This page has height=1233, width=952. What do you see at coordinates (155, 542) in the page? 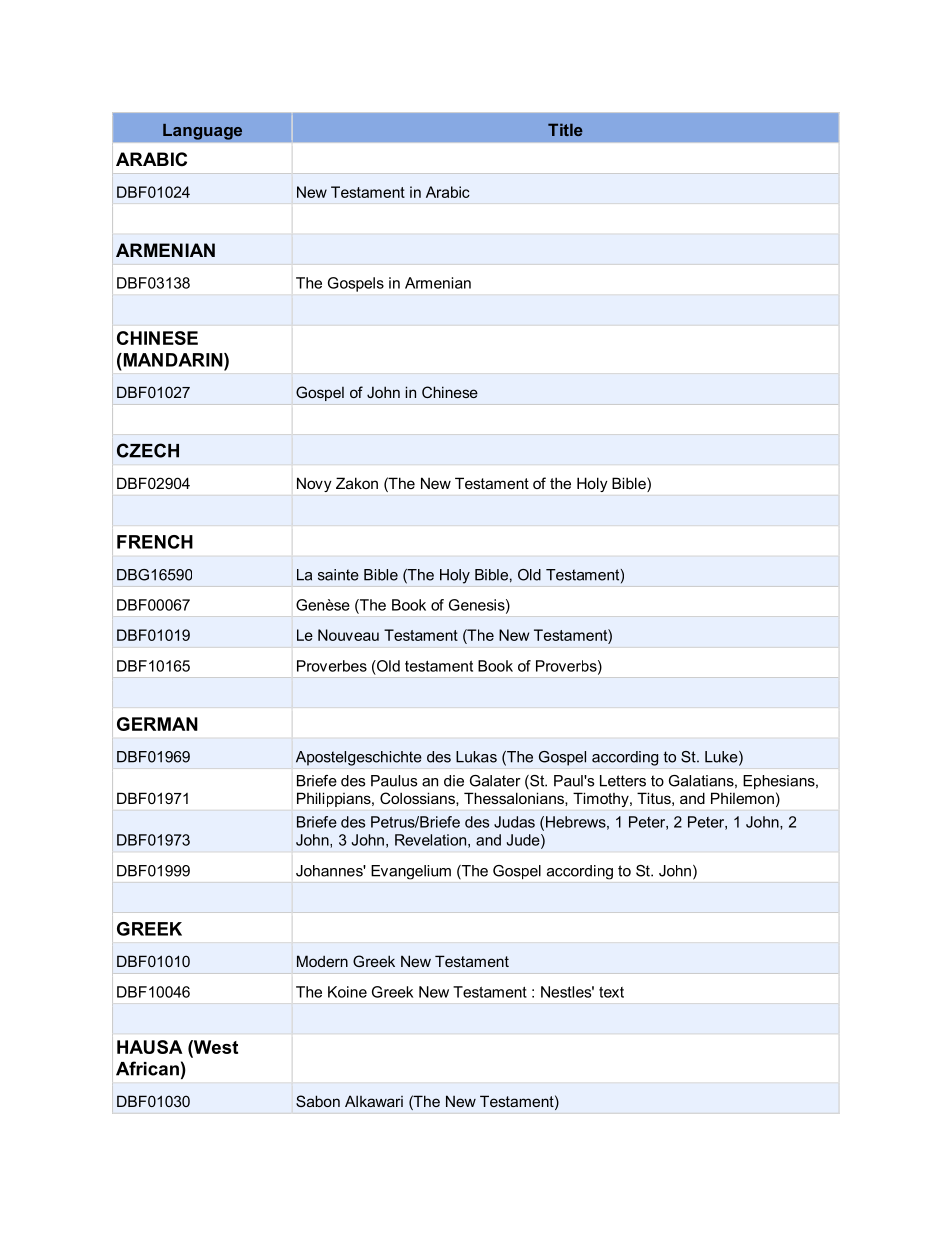
I see `FRENCH` at bounding box center [155, 542].
